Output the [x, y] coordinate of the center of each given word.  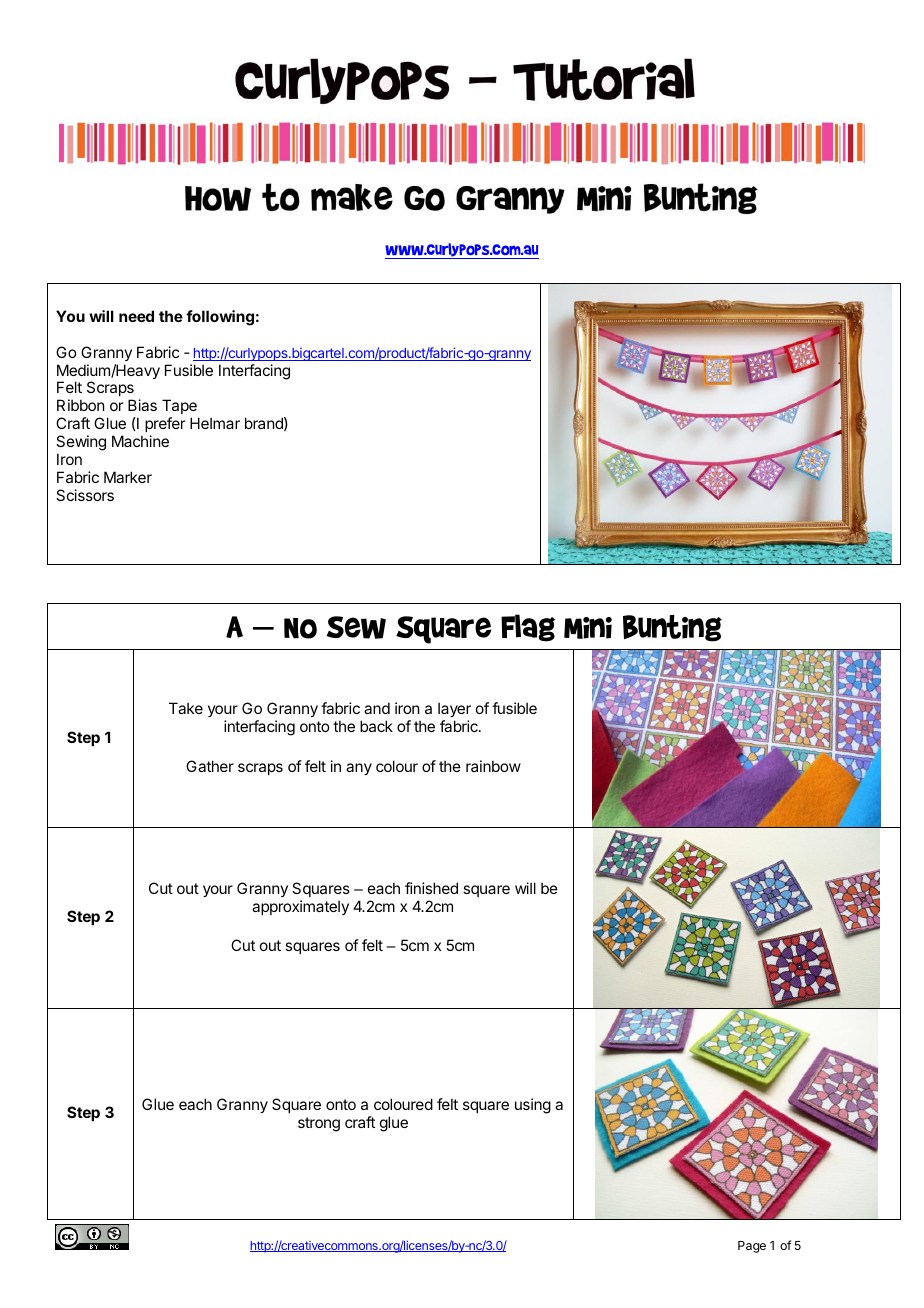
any [359, 769]
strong [319, 1124]
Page [752, 1247]
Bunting [672, 628]
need [136, 316]
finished [431, 888]
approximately [300, 907]
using [533, 1106]
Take [186, 708]
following [220, 318]
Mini [588, 628]
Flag [528, 628]
